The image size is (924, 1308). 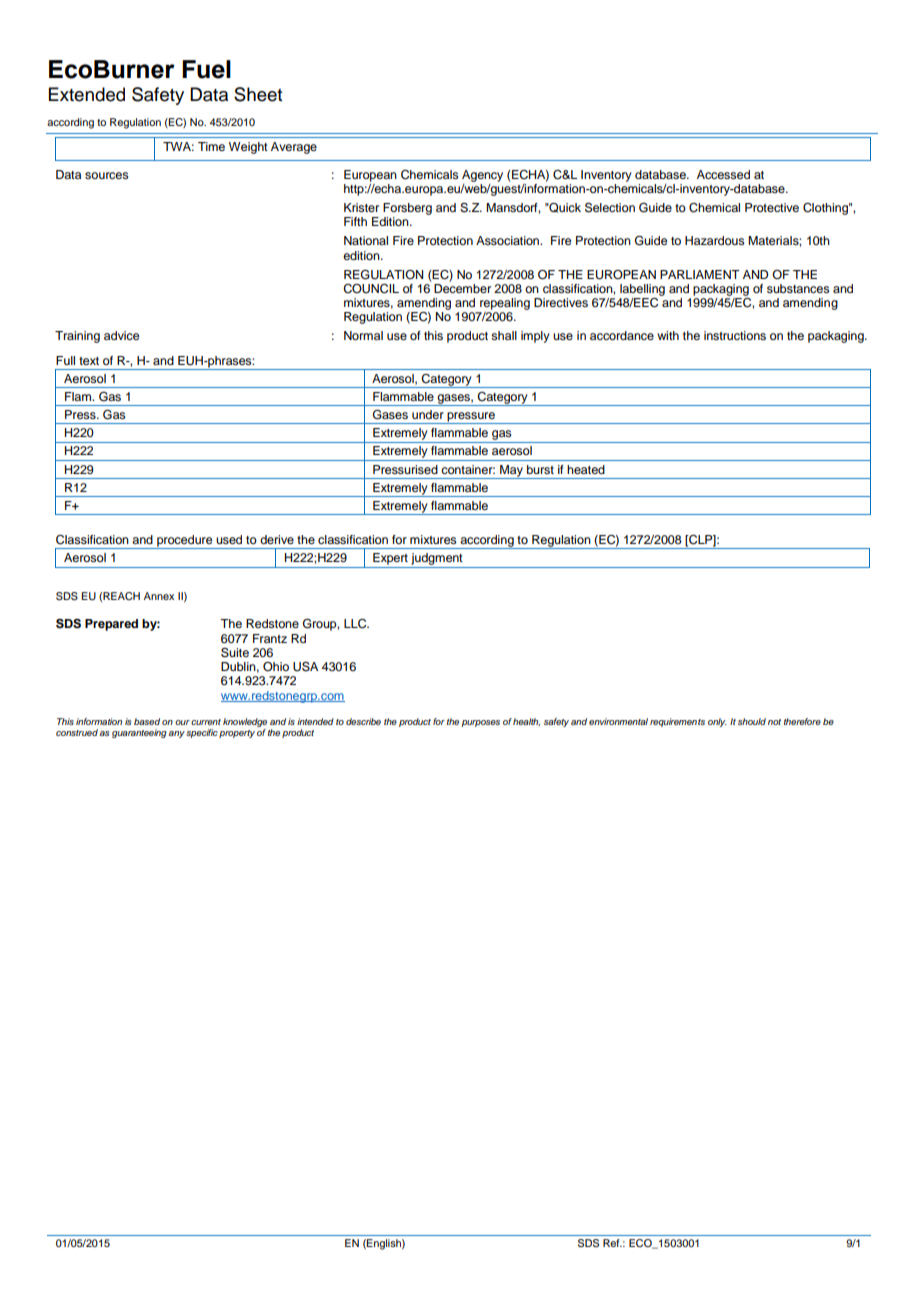 What do you see at coordinates (121, 335) in the document?
I see `advice` at bounding box center [121, 335].
